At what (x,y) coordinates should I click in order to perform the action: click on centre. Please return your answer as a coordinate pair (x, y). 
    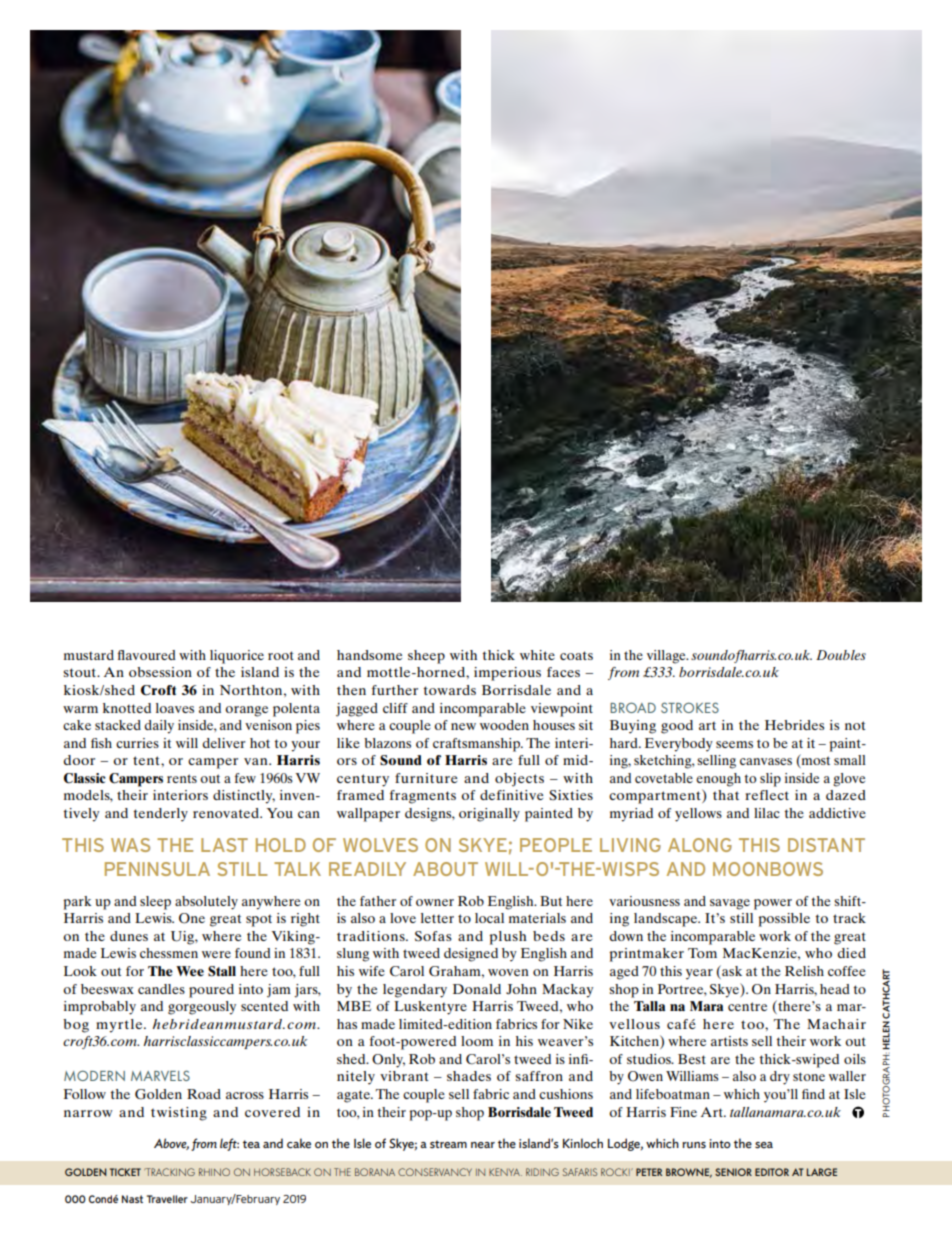
    Looking at the image, I should click on (747, 1006).
